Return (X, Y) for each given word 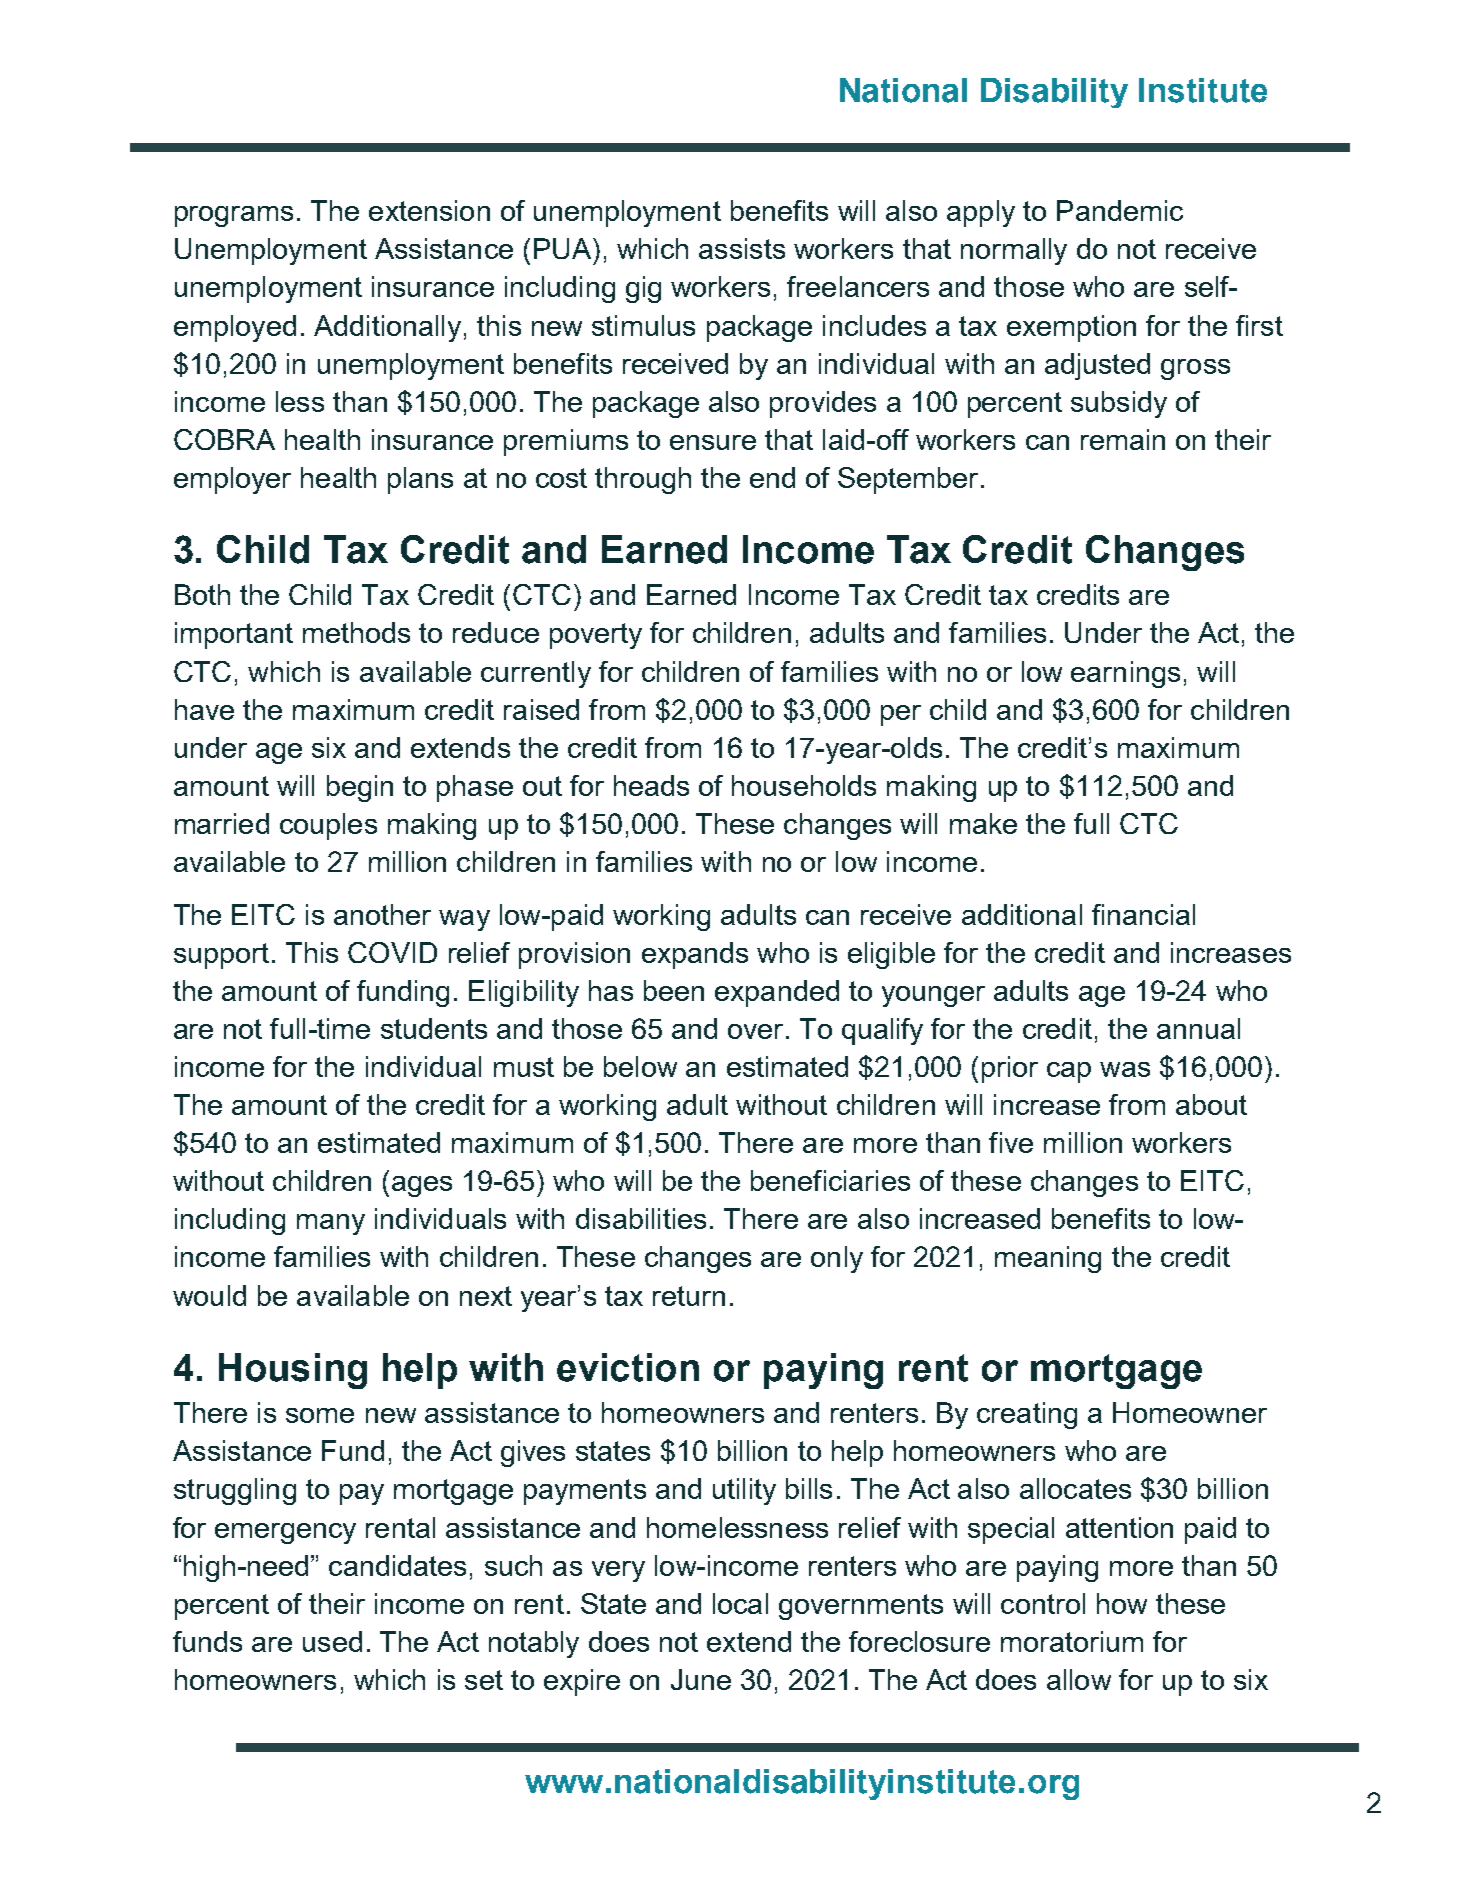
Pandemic (1120, 210)
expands (695, 955)
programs (234, 216)
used (332, 1641)
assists (742, 248)
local (740, 1603)
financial (1143, 914)
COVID (392, 952)
